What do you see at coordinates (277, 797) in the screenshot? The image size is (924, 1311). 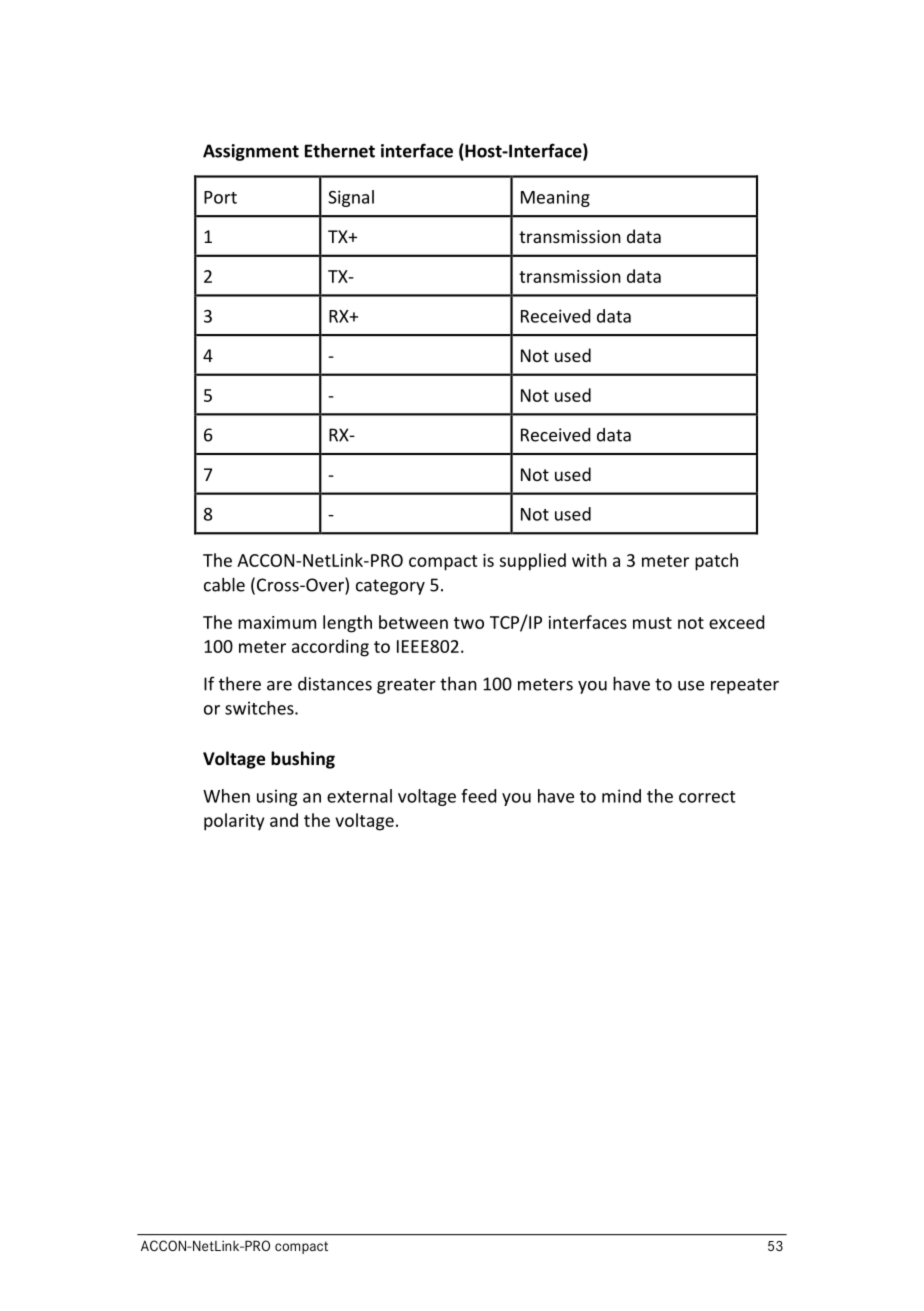 I see `using` at bounding box center [277, 797].
